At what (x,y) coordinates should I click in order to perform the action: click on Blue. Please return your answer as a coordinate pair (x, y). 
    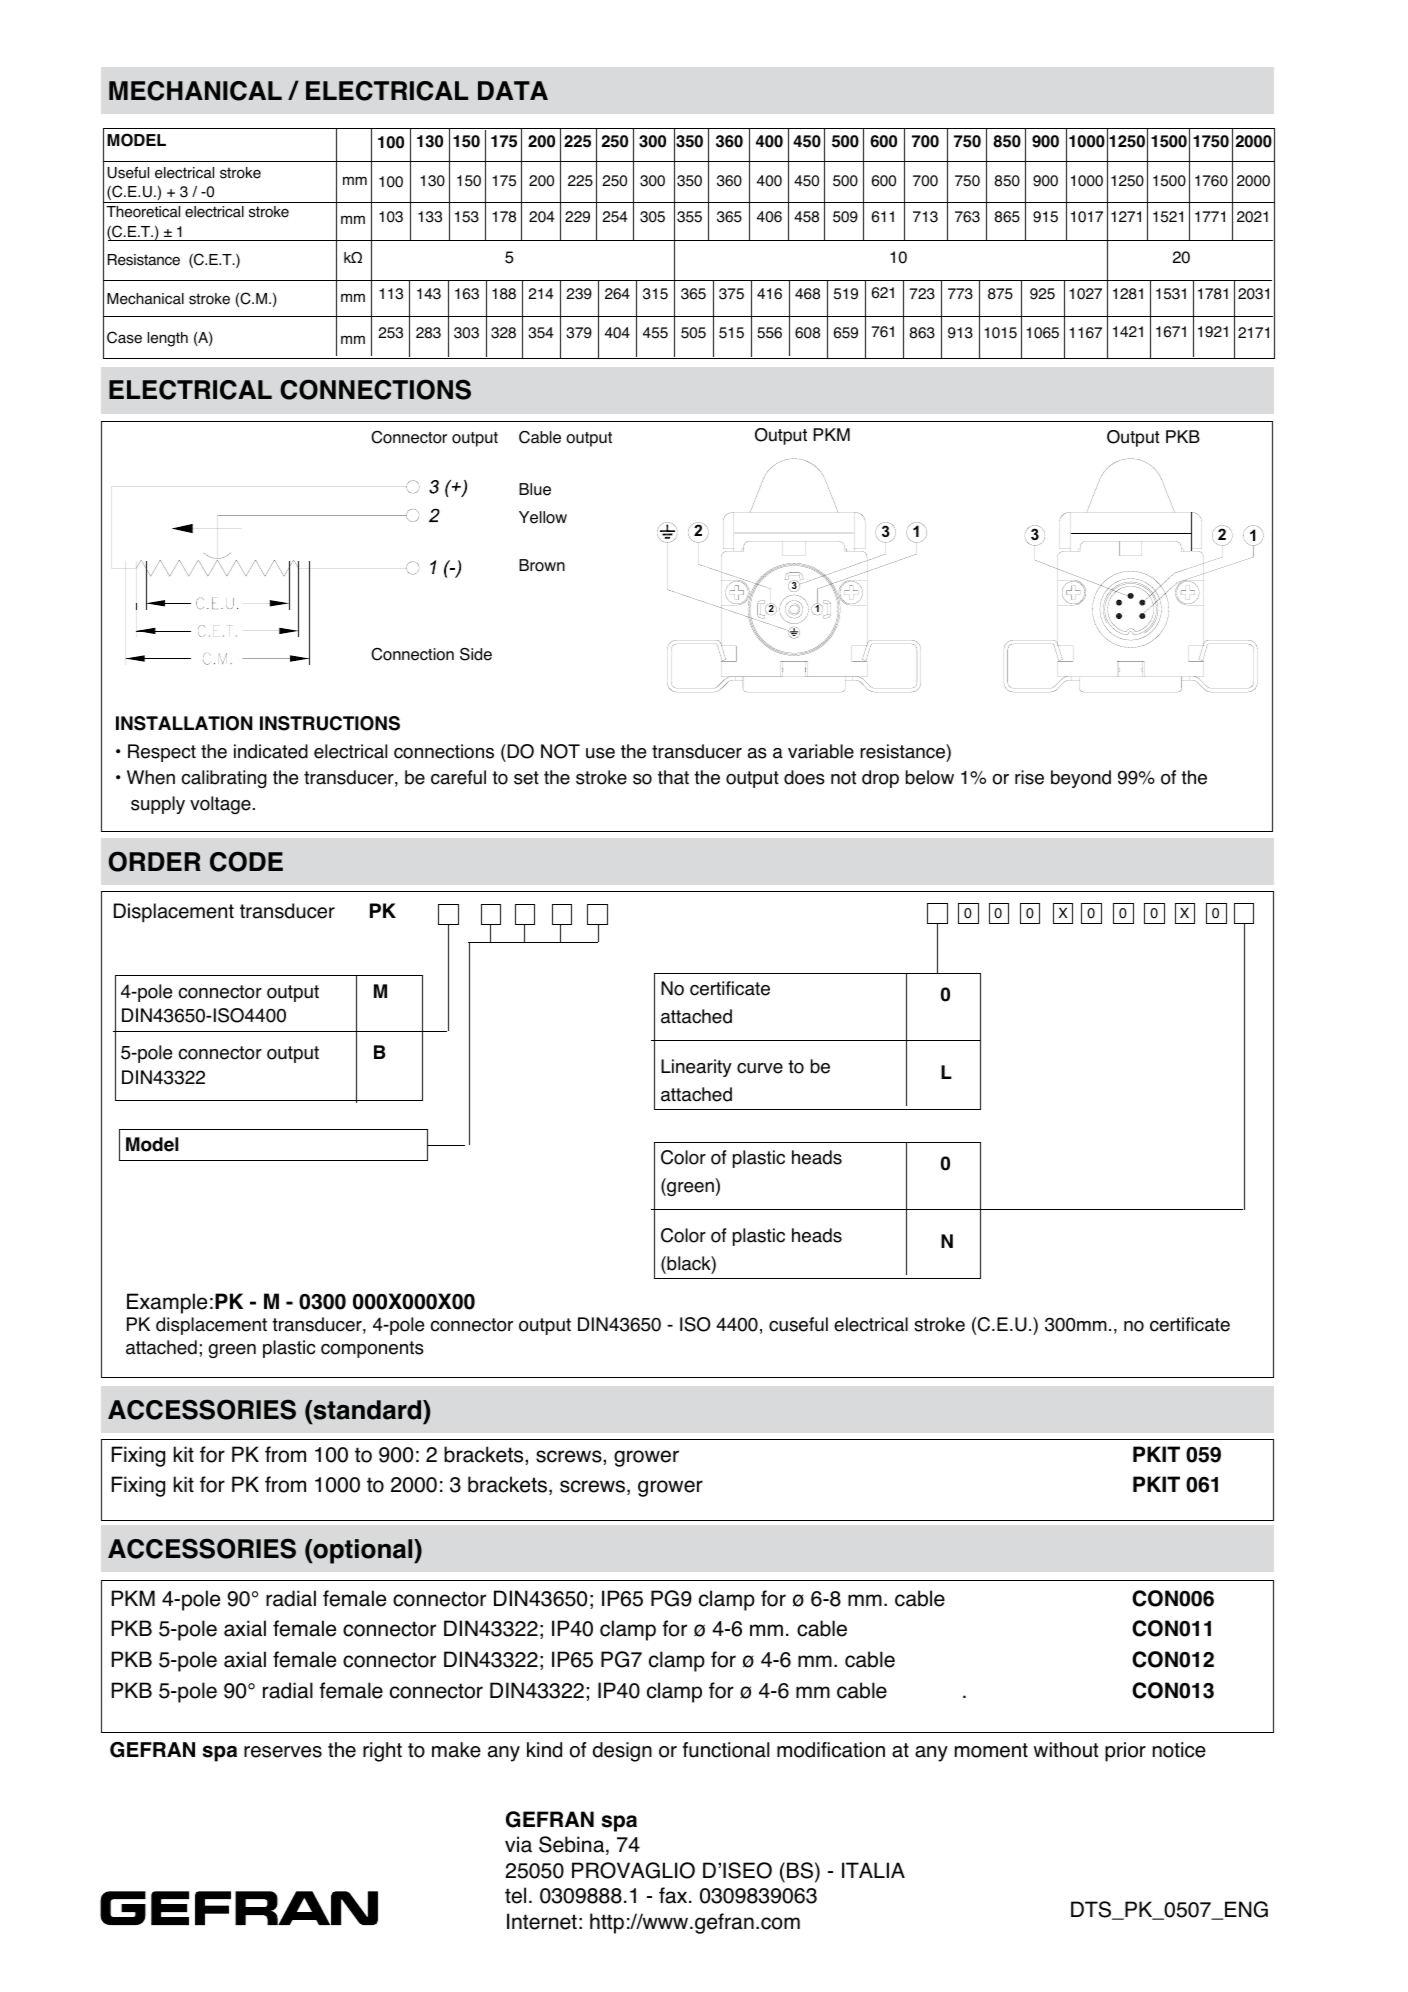
    Looking at the image, I should click on (535, 489).
